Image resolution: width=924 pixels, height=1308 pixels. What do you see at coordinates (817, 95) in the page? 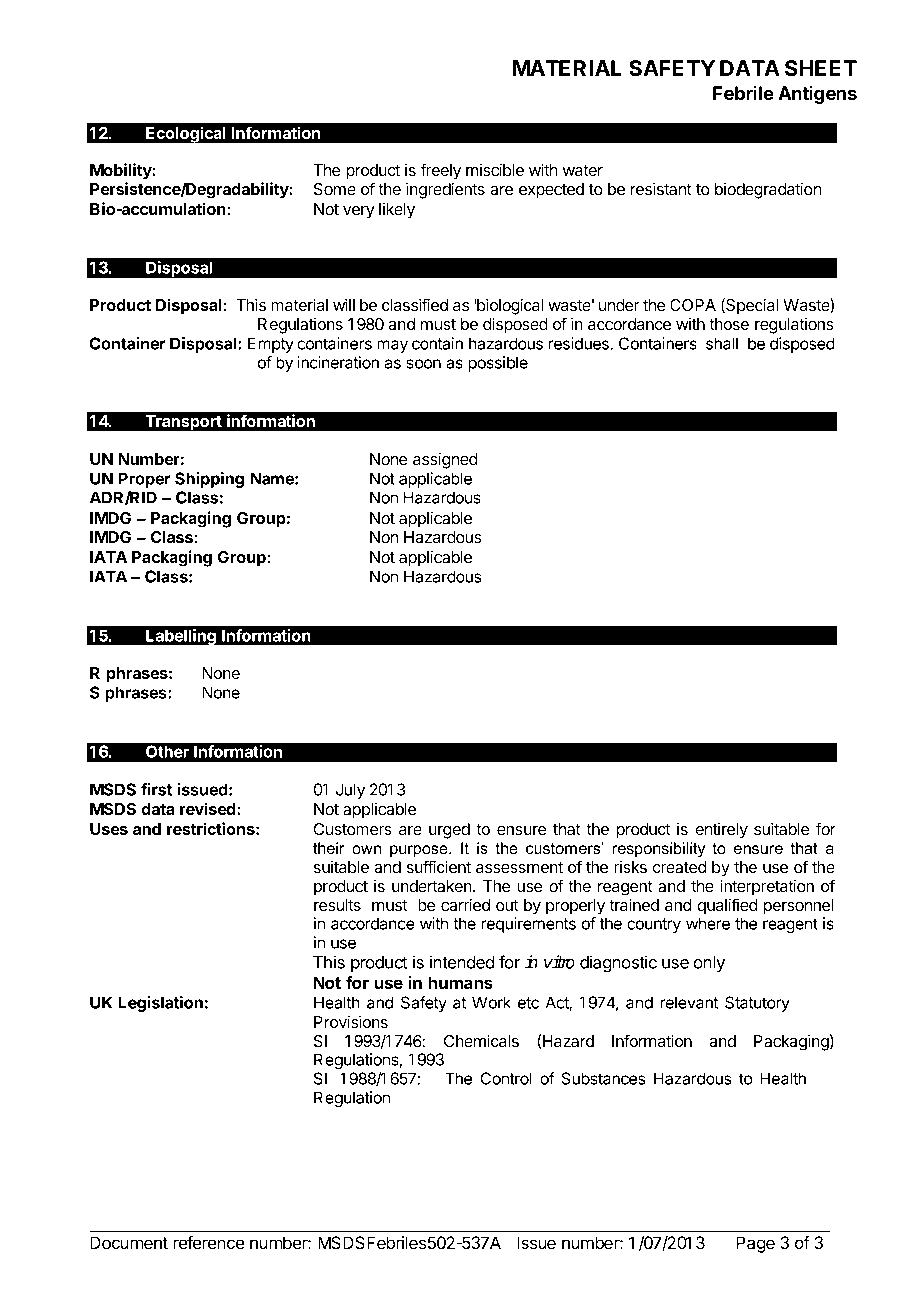
I see `Antigens` at bounding box center [817, 95].
